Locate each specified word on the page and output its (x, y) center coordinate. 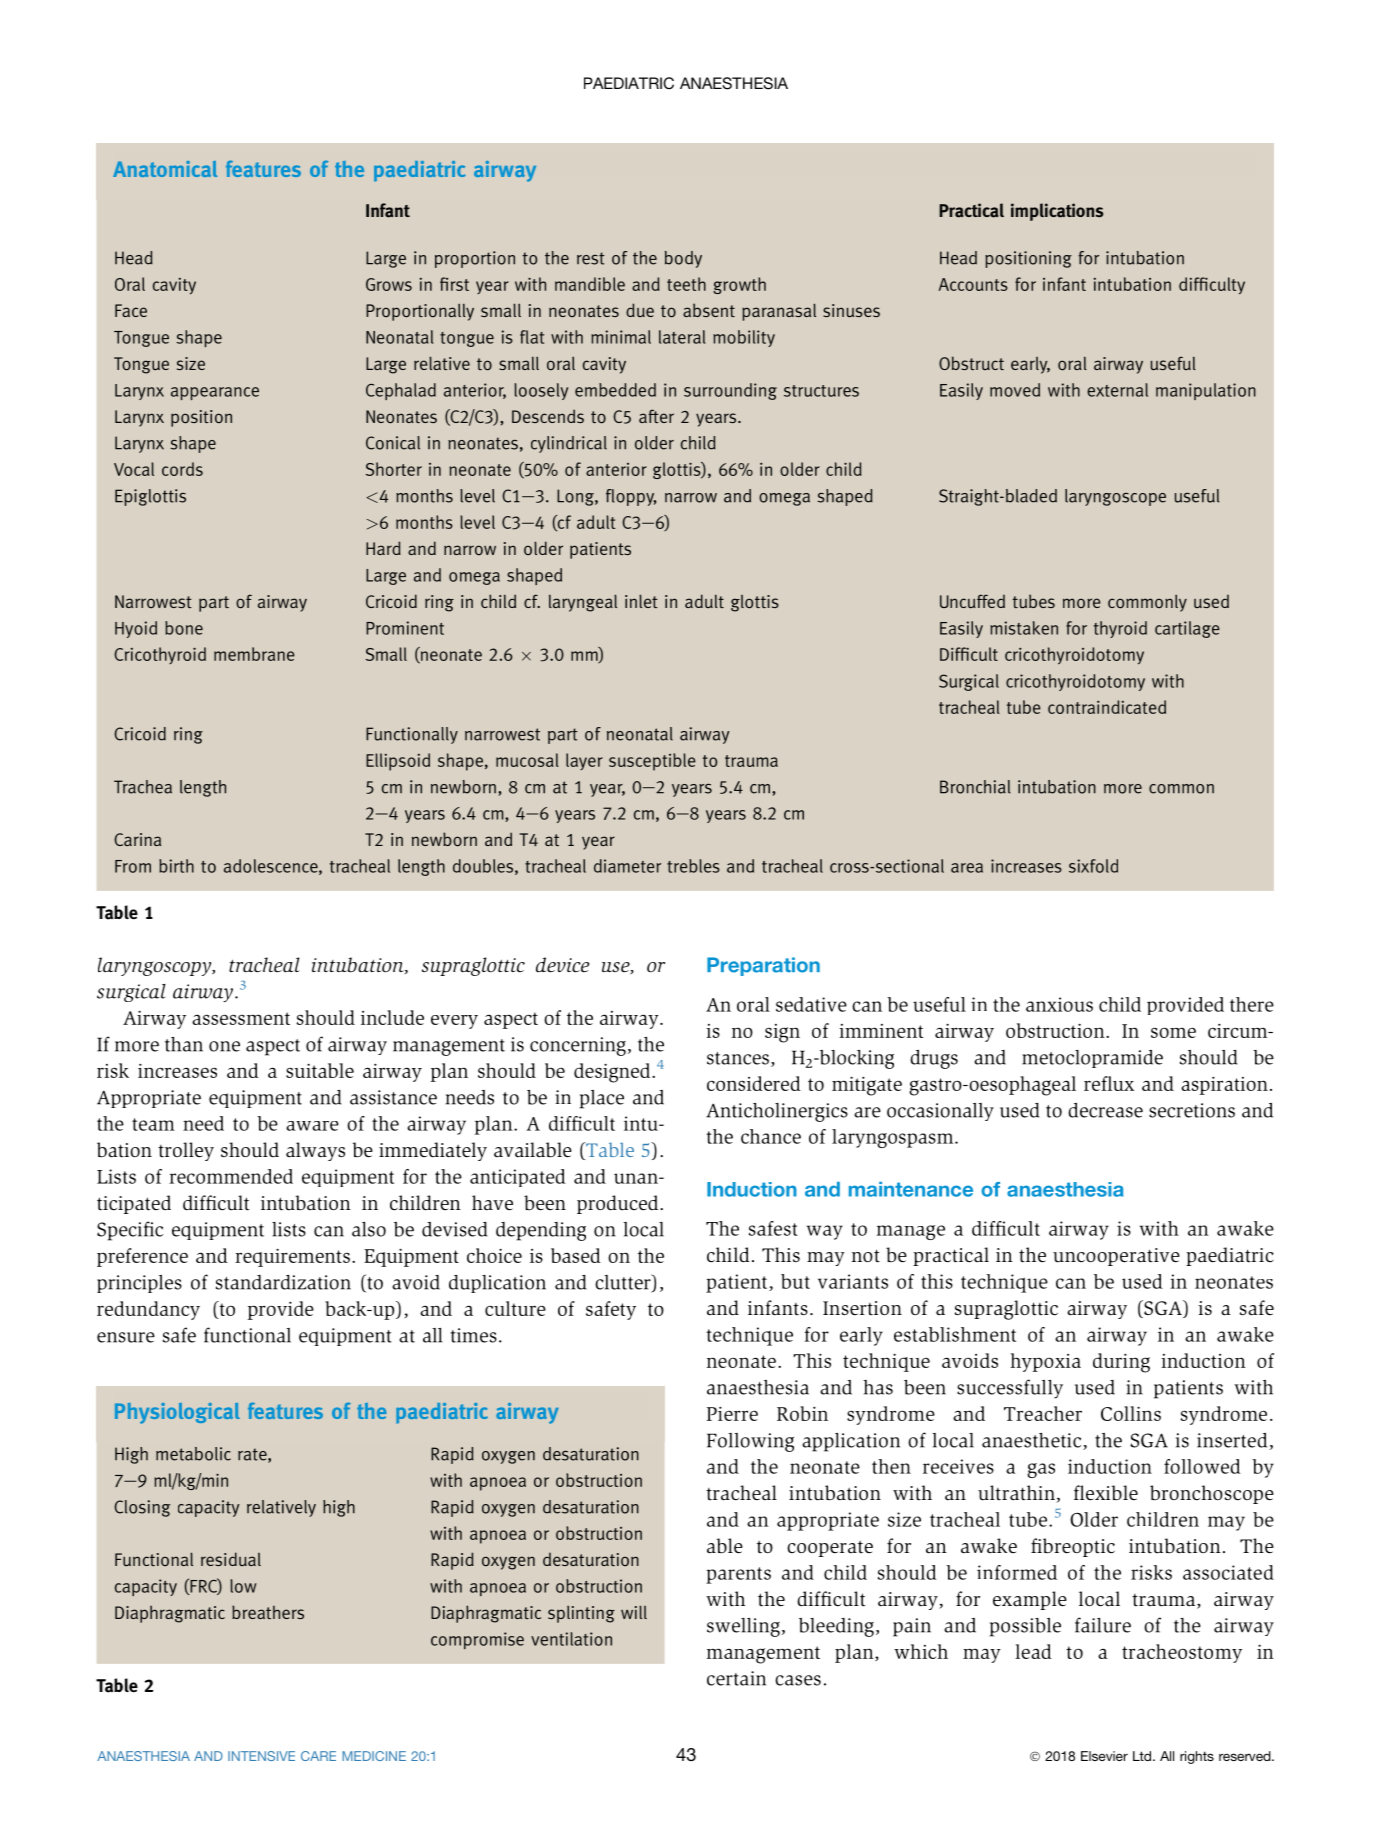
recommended (231, 1176)
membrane (254, 654)
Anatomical (165, 169)
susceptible (652, 762)
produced (619, 1204)
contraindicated (1107, 707)
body (683, 259)
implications (1057, 212)
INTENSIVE (261, 1756)
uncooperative (1116, 1257)
